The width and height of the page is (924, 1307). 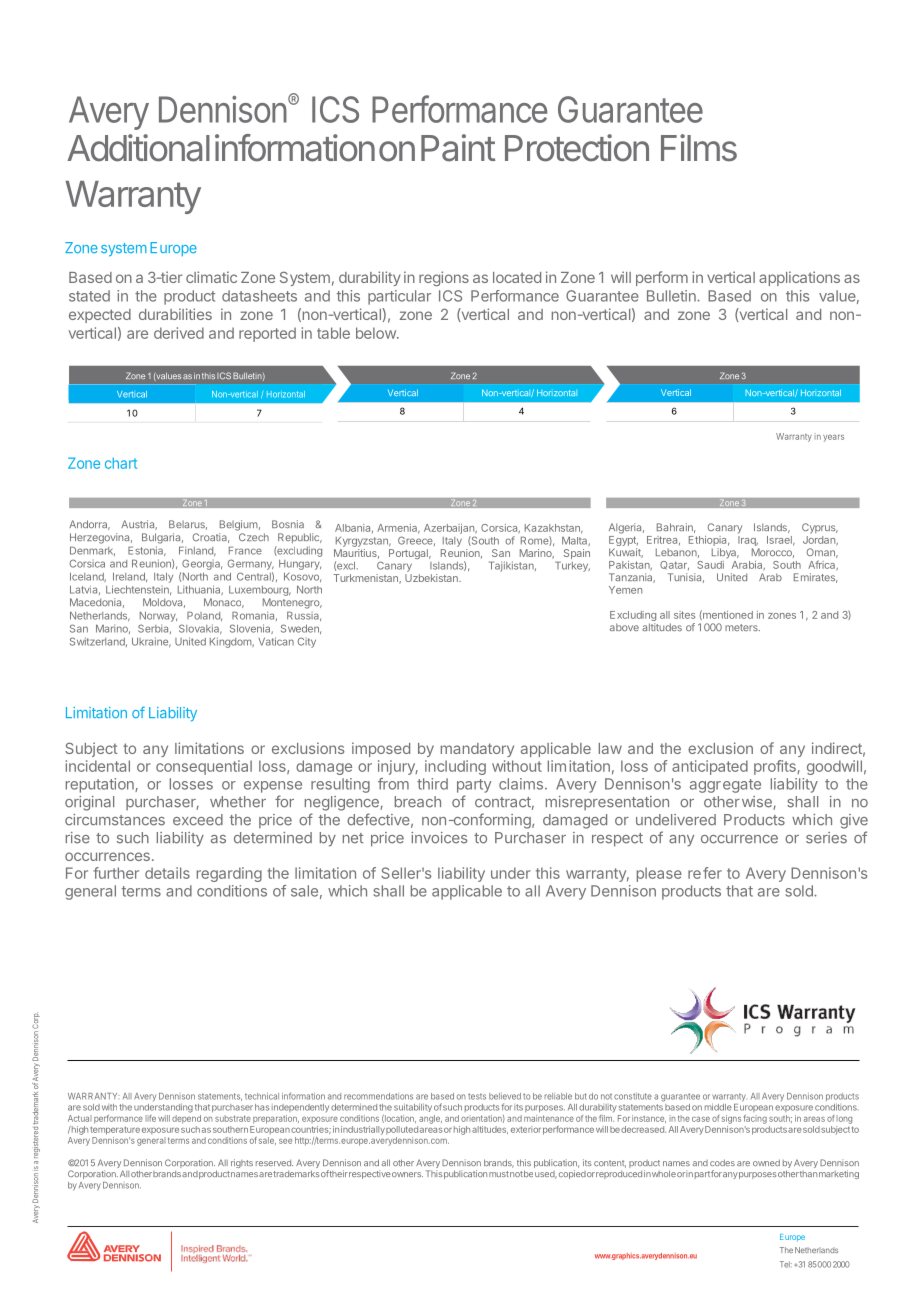 I want to click on chart, so click(x=121, y=463).
